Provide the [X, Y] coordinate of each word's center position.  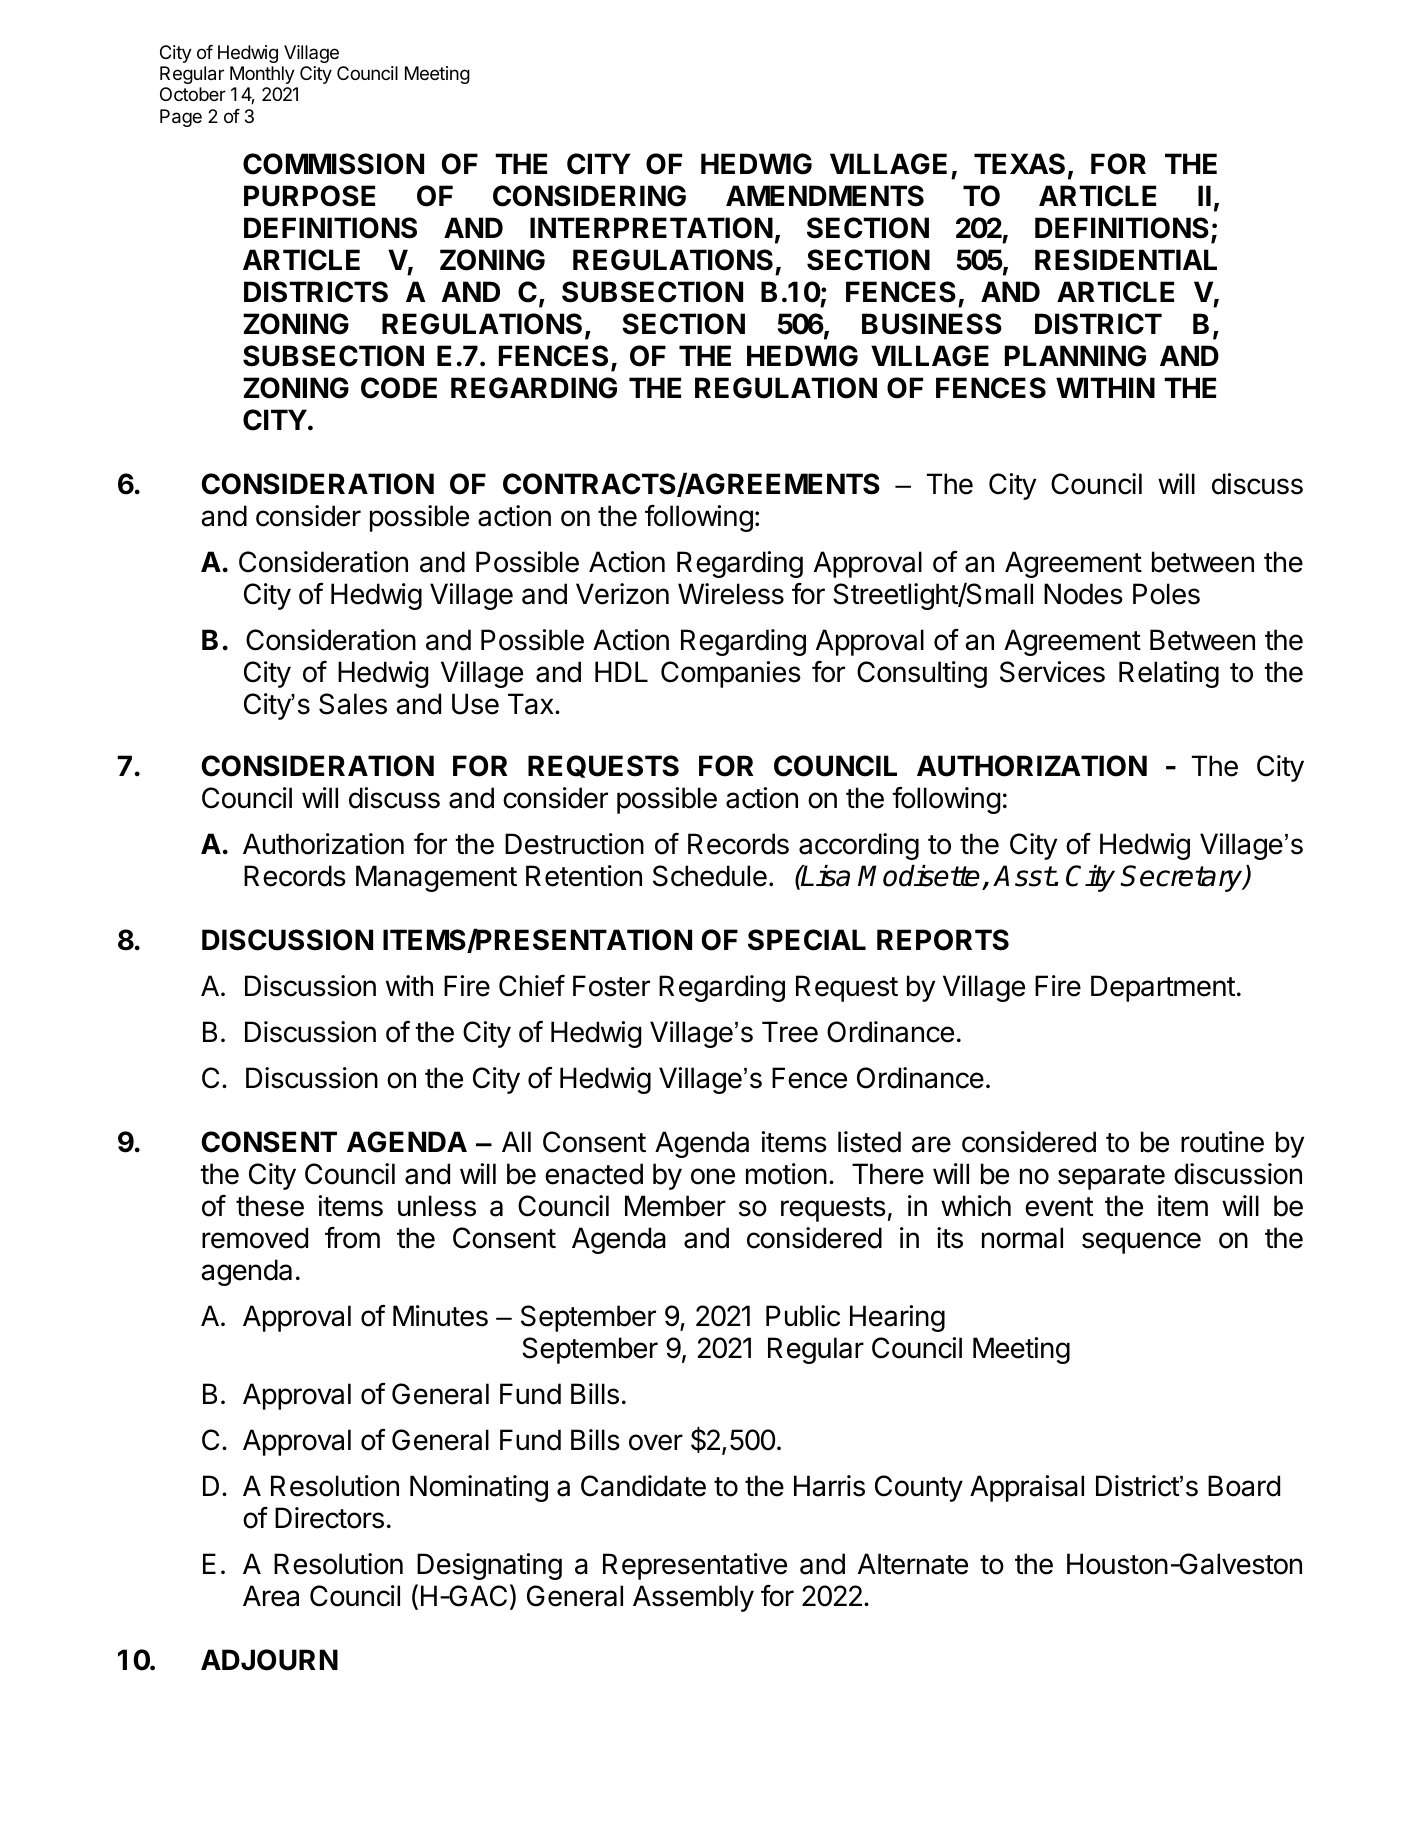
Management [436, 878]
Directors [329, 1518]
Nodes [1083, 594]
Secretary [1182, 878]
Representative [695, 1566]
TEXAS [1019, 164]
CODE [399, 388]
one [713, 1176]
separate [1111, 1177]
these [270, 1206]
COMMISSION [333, 164]
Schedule [710, 876]
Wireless [731, 594]
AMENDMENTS [825, 196]
